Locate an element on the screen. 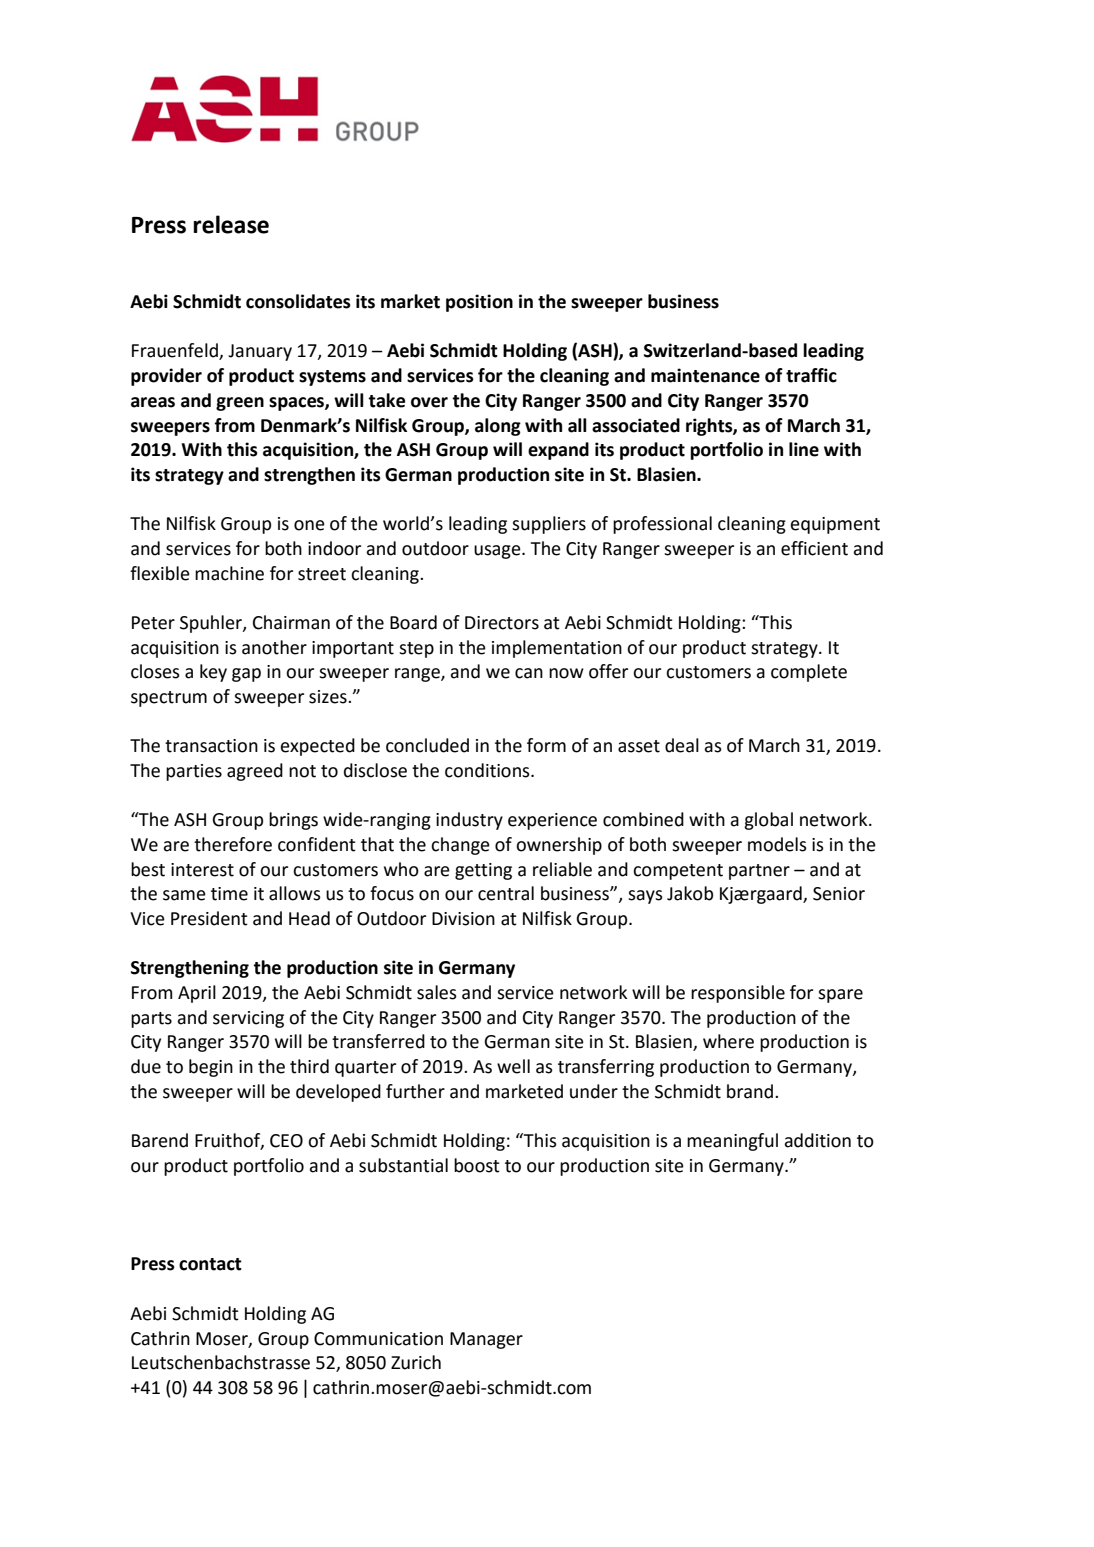  position is located at coordinates (479, 303).
